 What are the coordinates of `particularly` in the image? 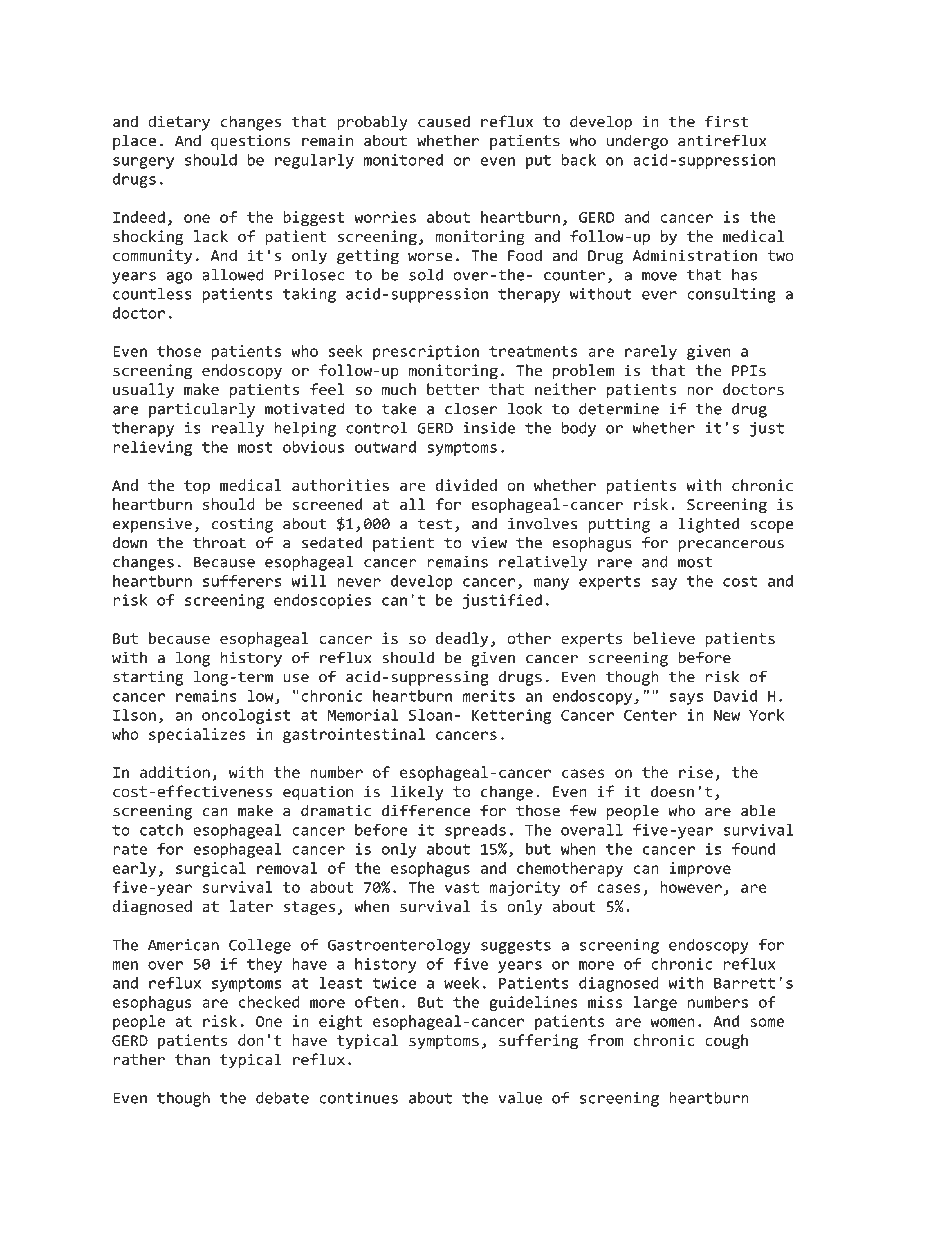 It's located at (202, 410).
